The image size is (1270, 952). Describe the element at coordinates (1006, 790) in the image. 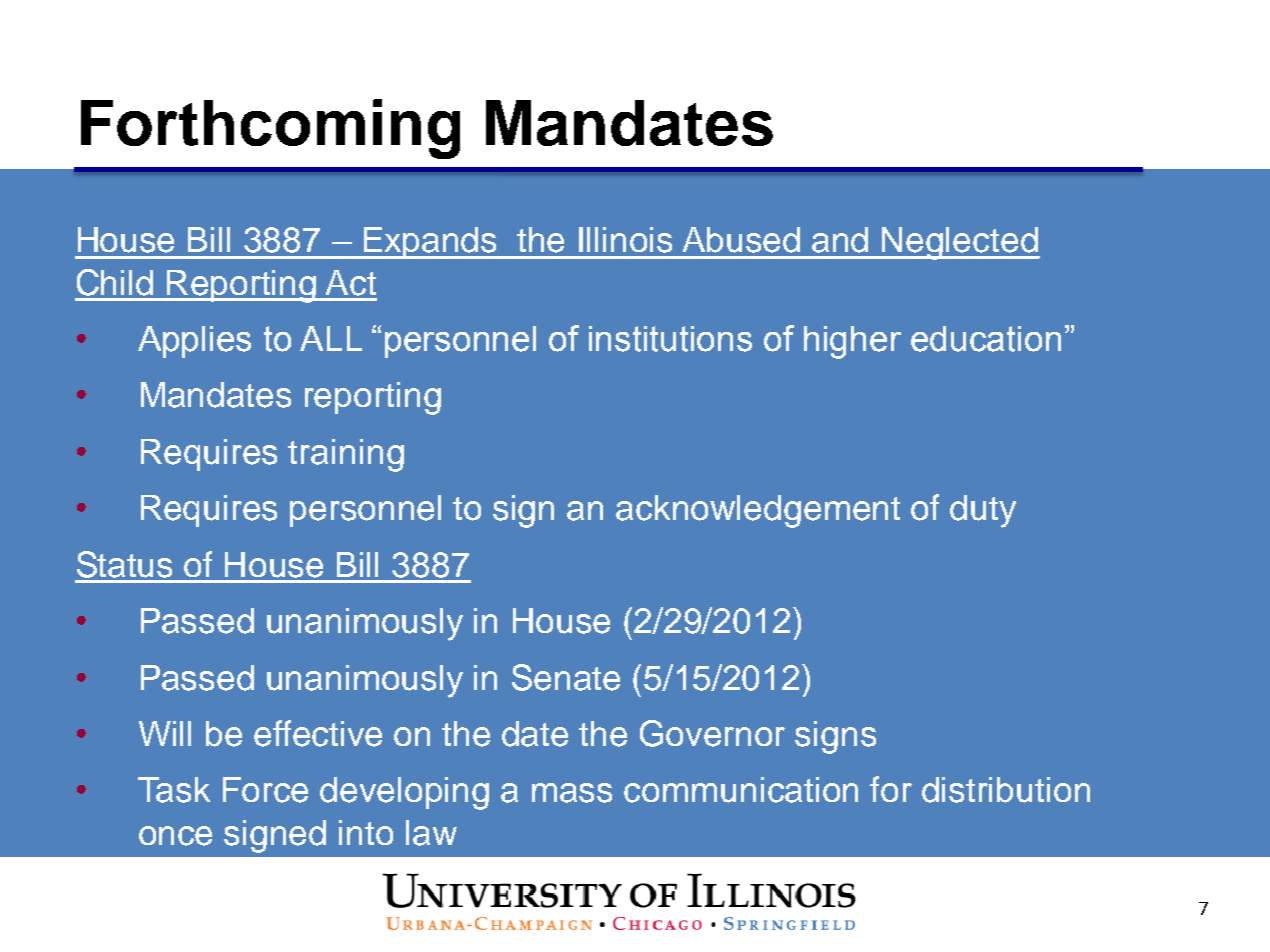

I see `distribution` at that location.
